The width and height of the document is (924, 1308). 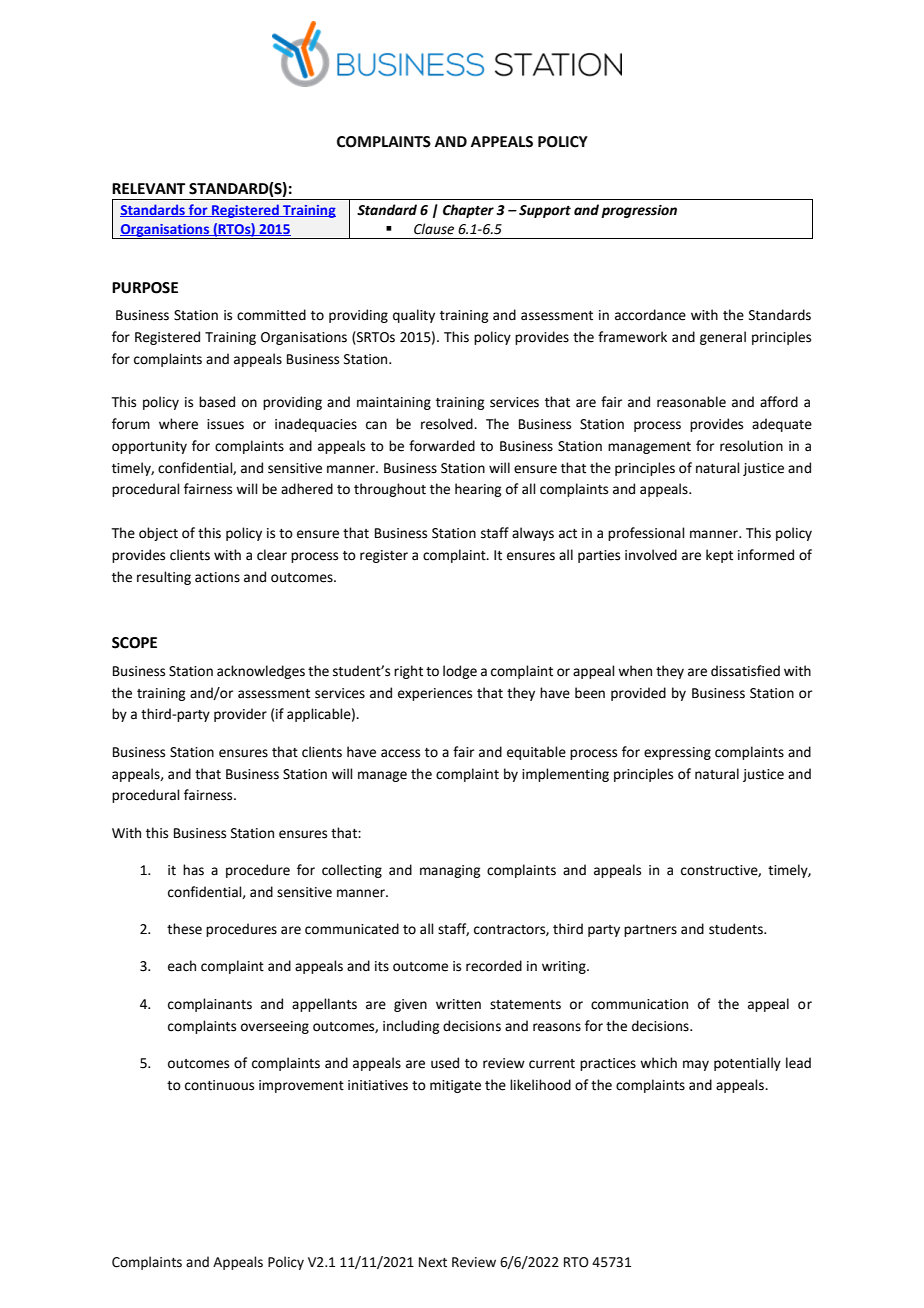 I want to click on continuous, so click(x=219, y=1085).
